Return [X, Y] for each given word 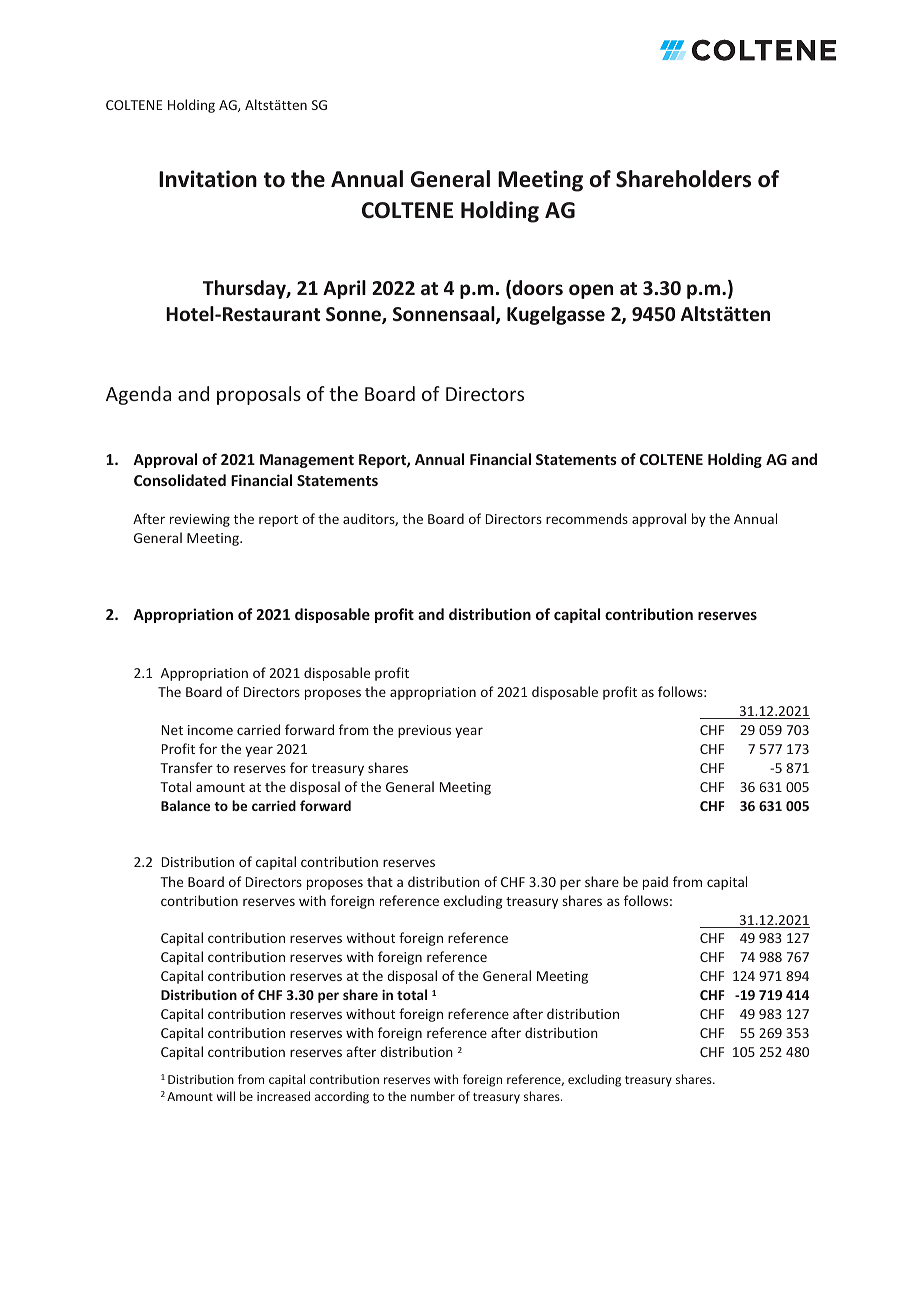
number [433, 1096]
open [591, 291]
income [210, 730]
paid [655, 883]
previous [424, 731]
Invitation [208, 179]
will [226, 1096]
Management [307, 461]
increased [283, 1096]
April [344, 289]
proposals [259, 395]
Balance [185, 805]
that [380, 881]
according [342, 1097]
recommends [587, 518]
